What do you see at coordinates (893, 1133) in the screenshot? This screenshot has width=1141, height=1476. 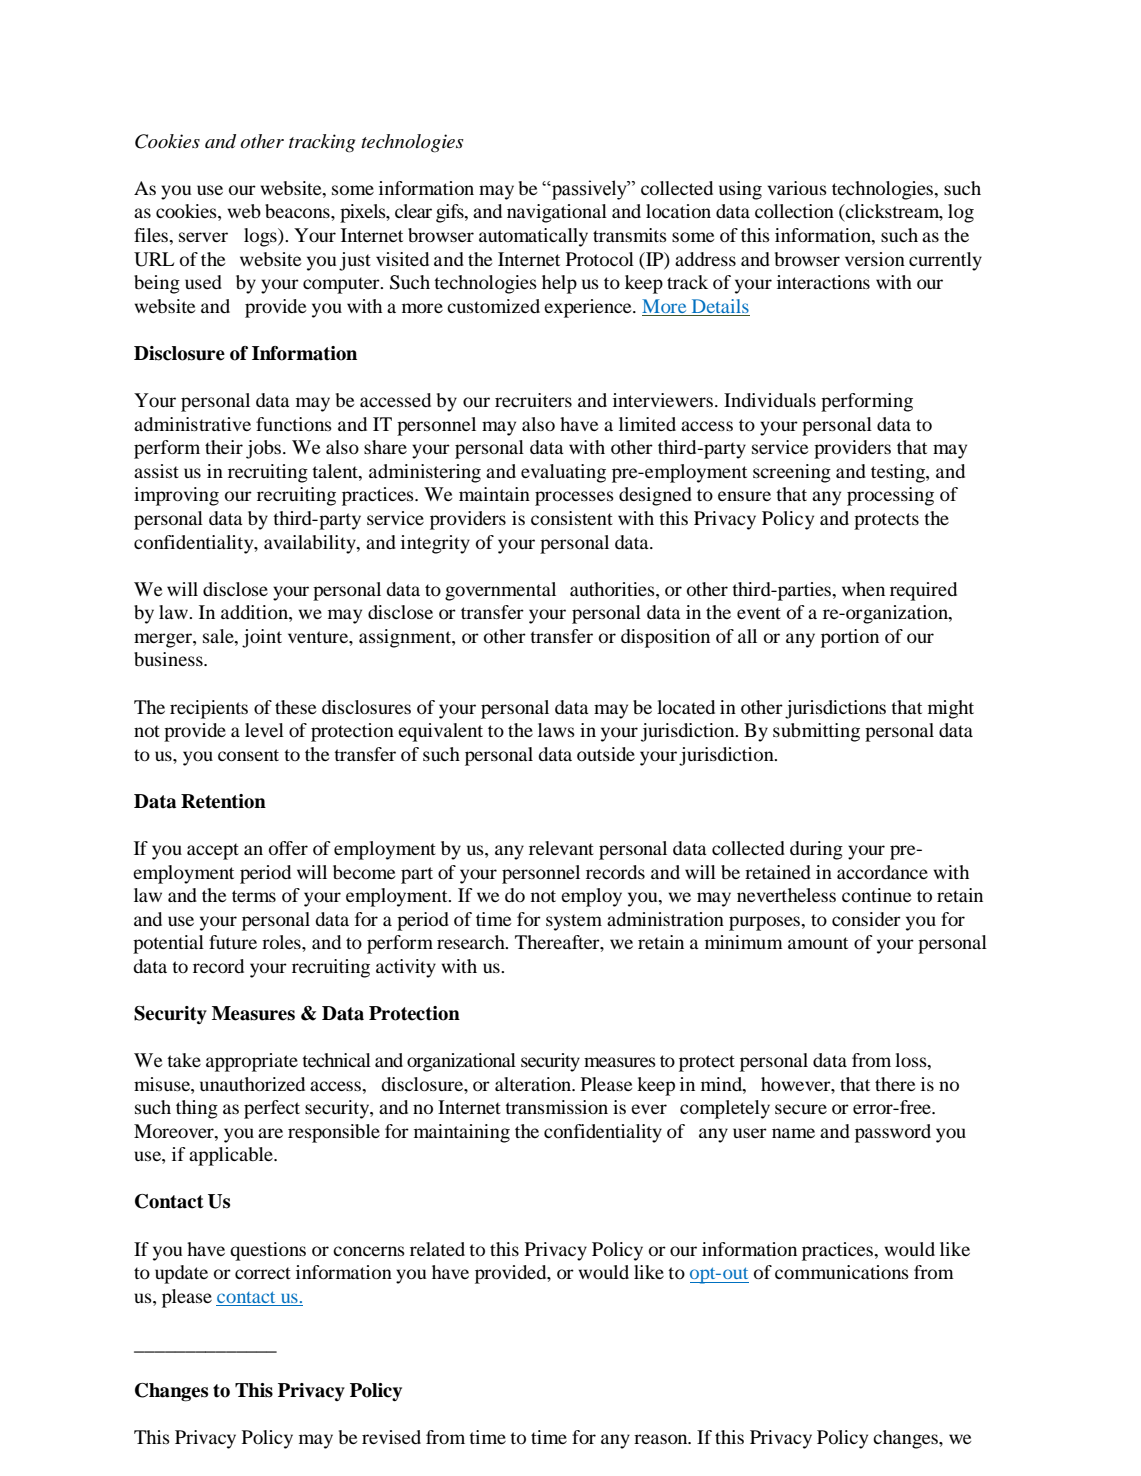 I see `password` at bounding box center [893, 1133].
